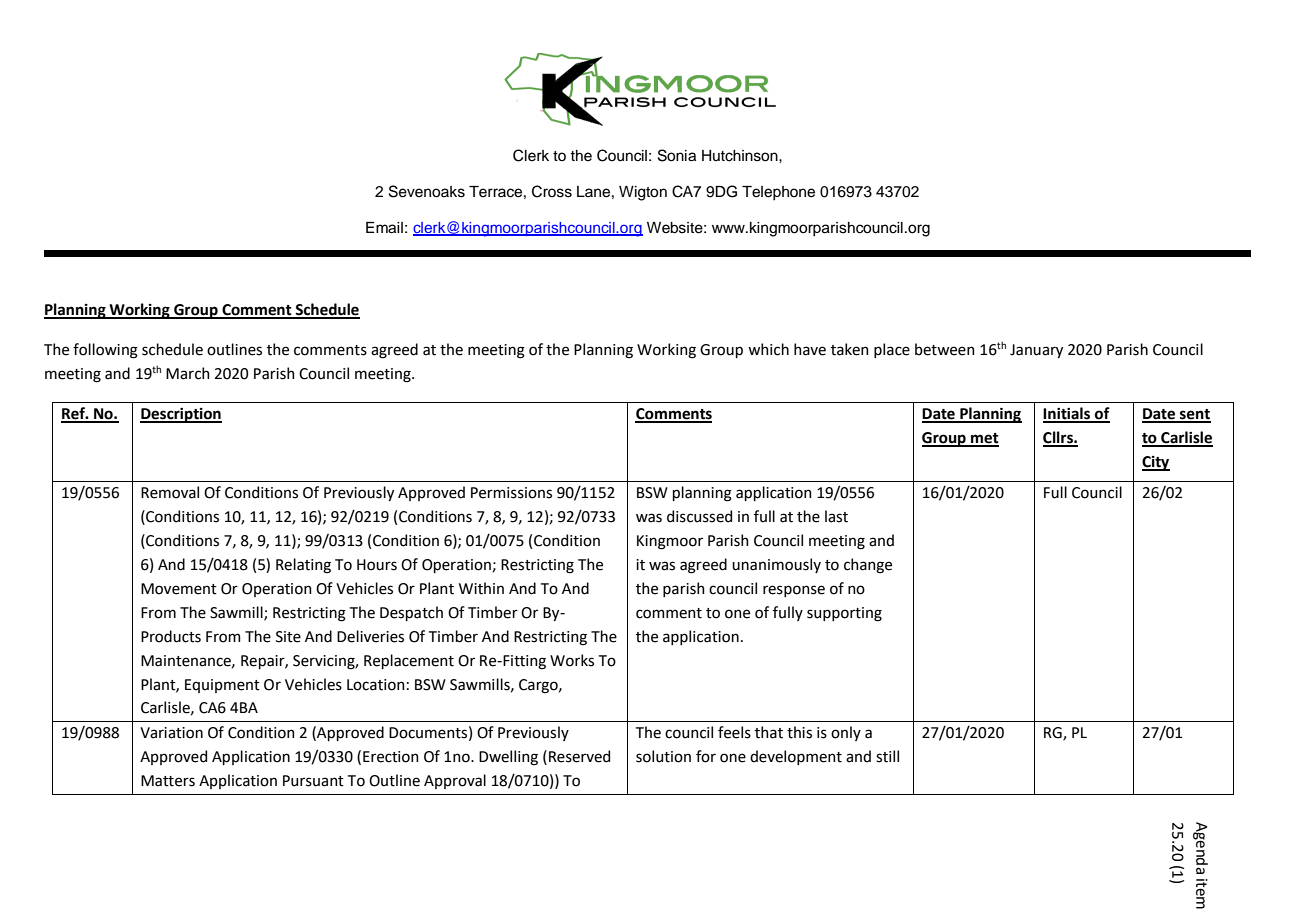 Image resolution: width=1307 pixels, height=924 pixels. Describe the element at coordinates (677, 155) in the screenshot. I see `Sonia` at that location.
